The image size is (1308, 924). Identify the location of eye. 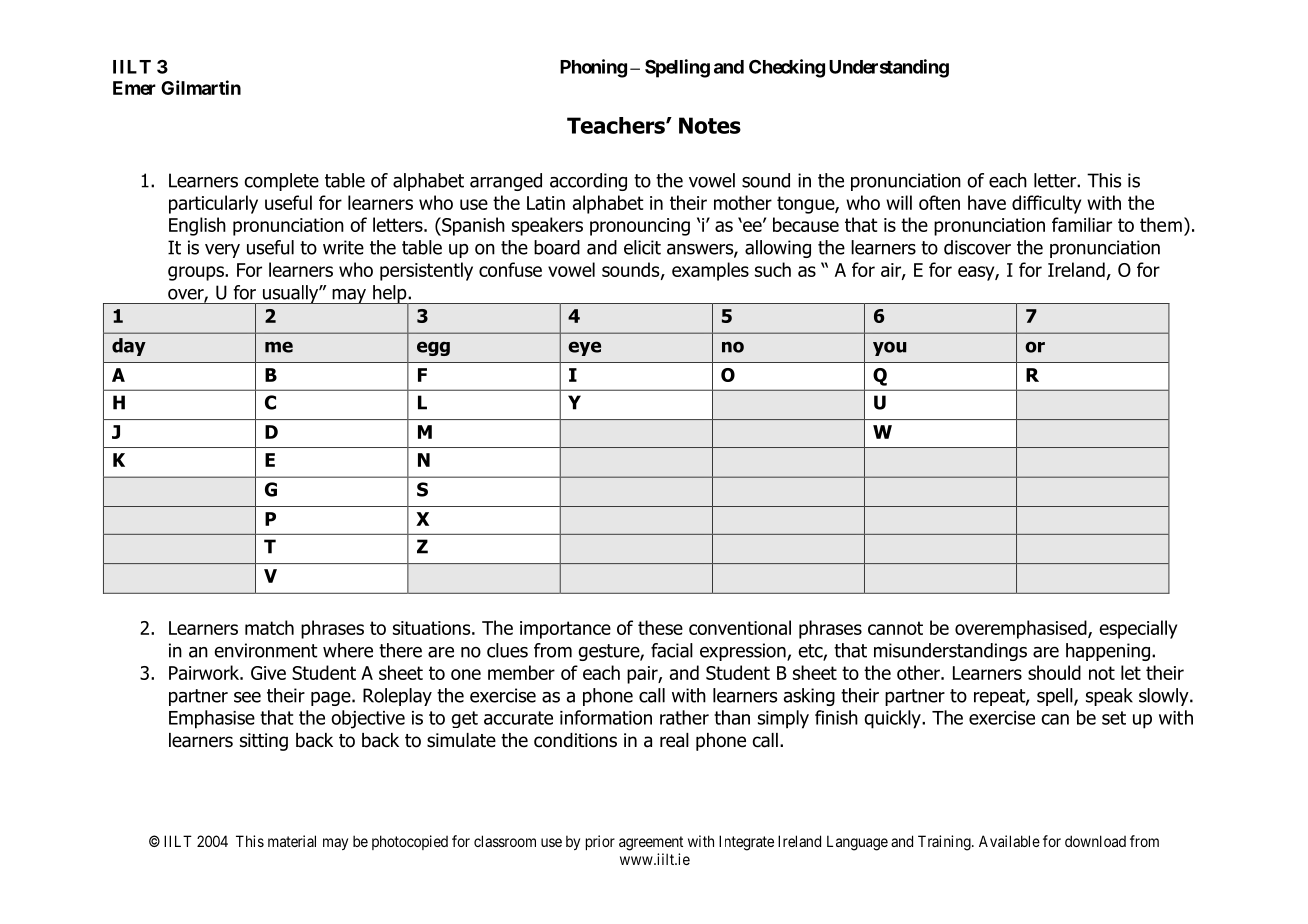
(584, 348).
